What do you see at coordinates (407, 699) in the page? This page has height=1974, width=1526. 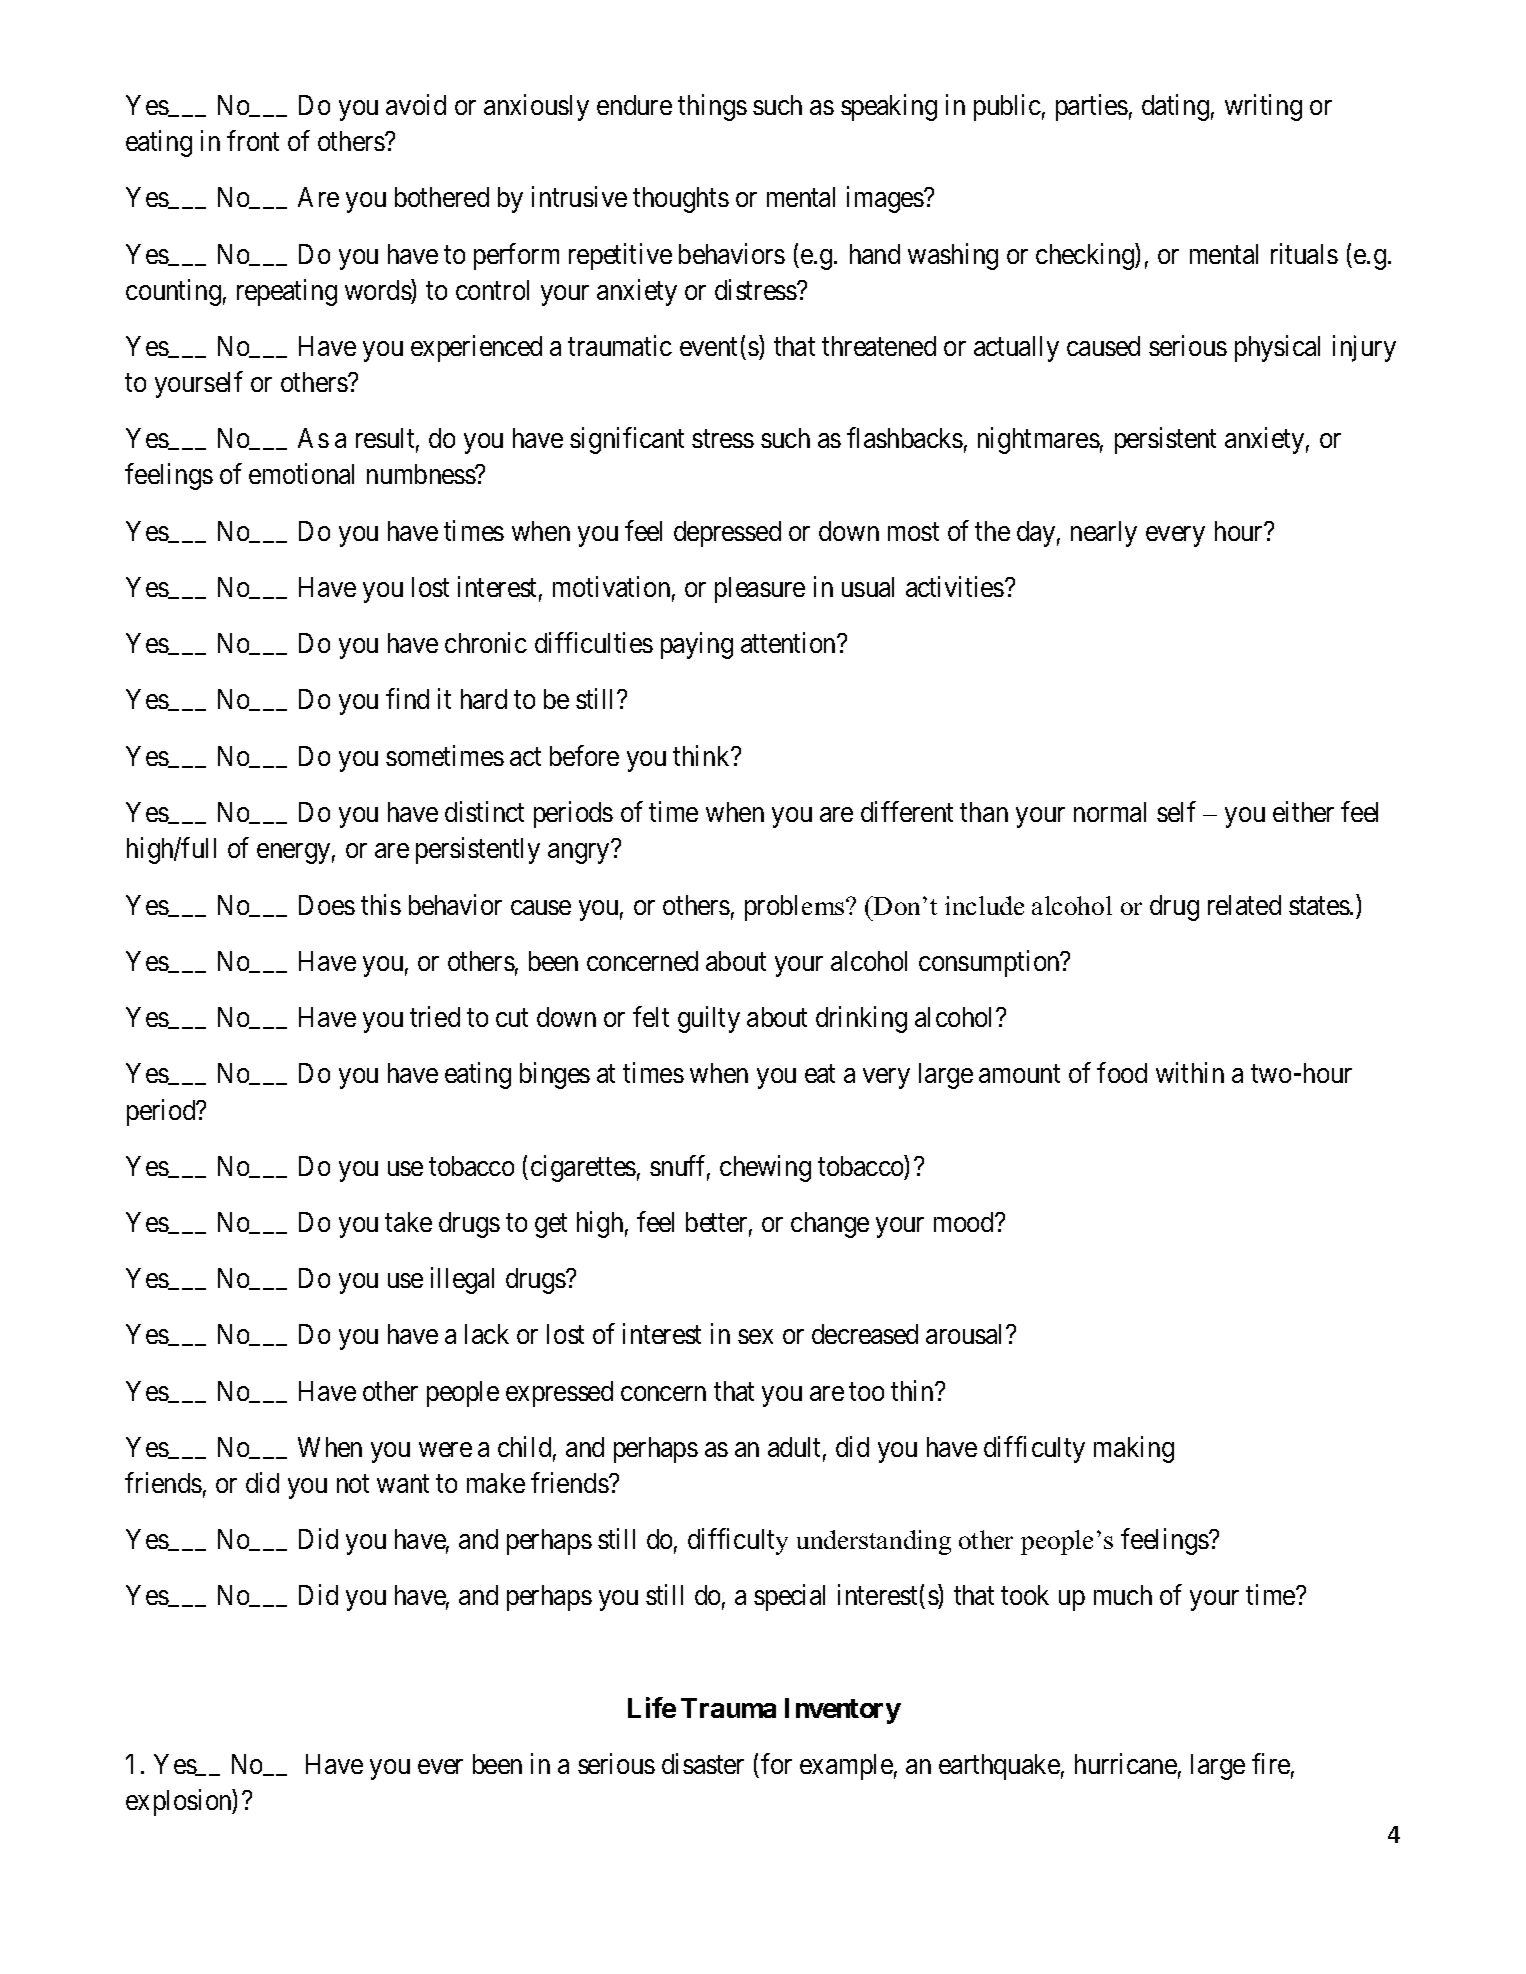 I see `find` at bounding box center [407, 699].
